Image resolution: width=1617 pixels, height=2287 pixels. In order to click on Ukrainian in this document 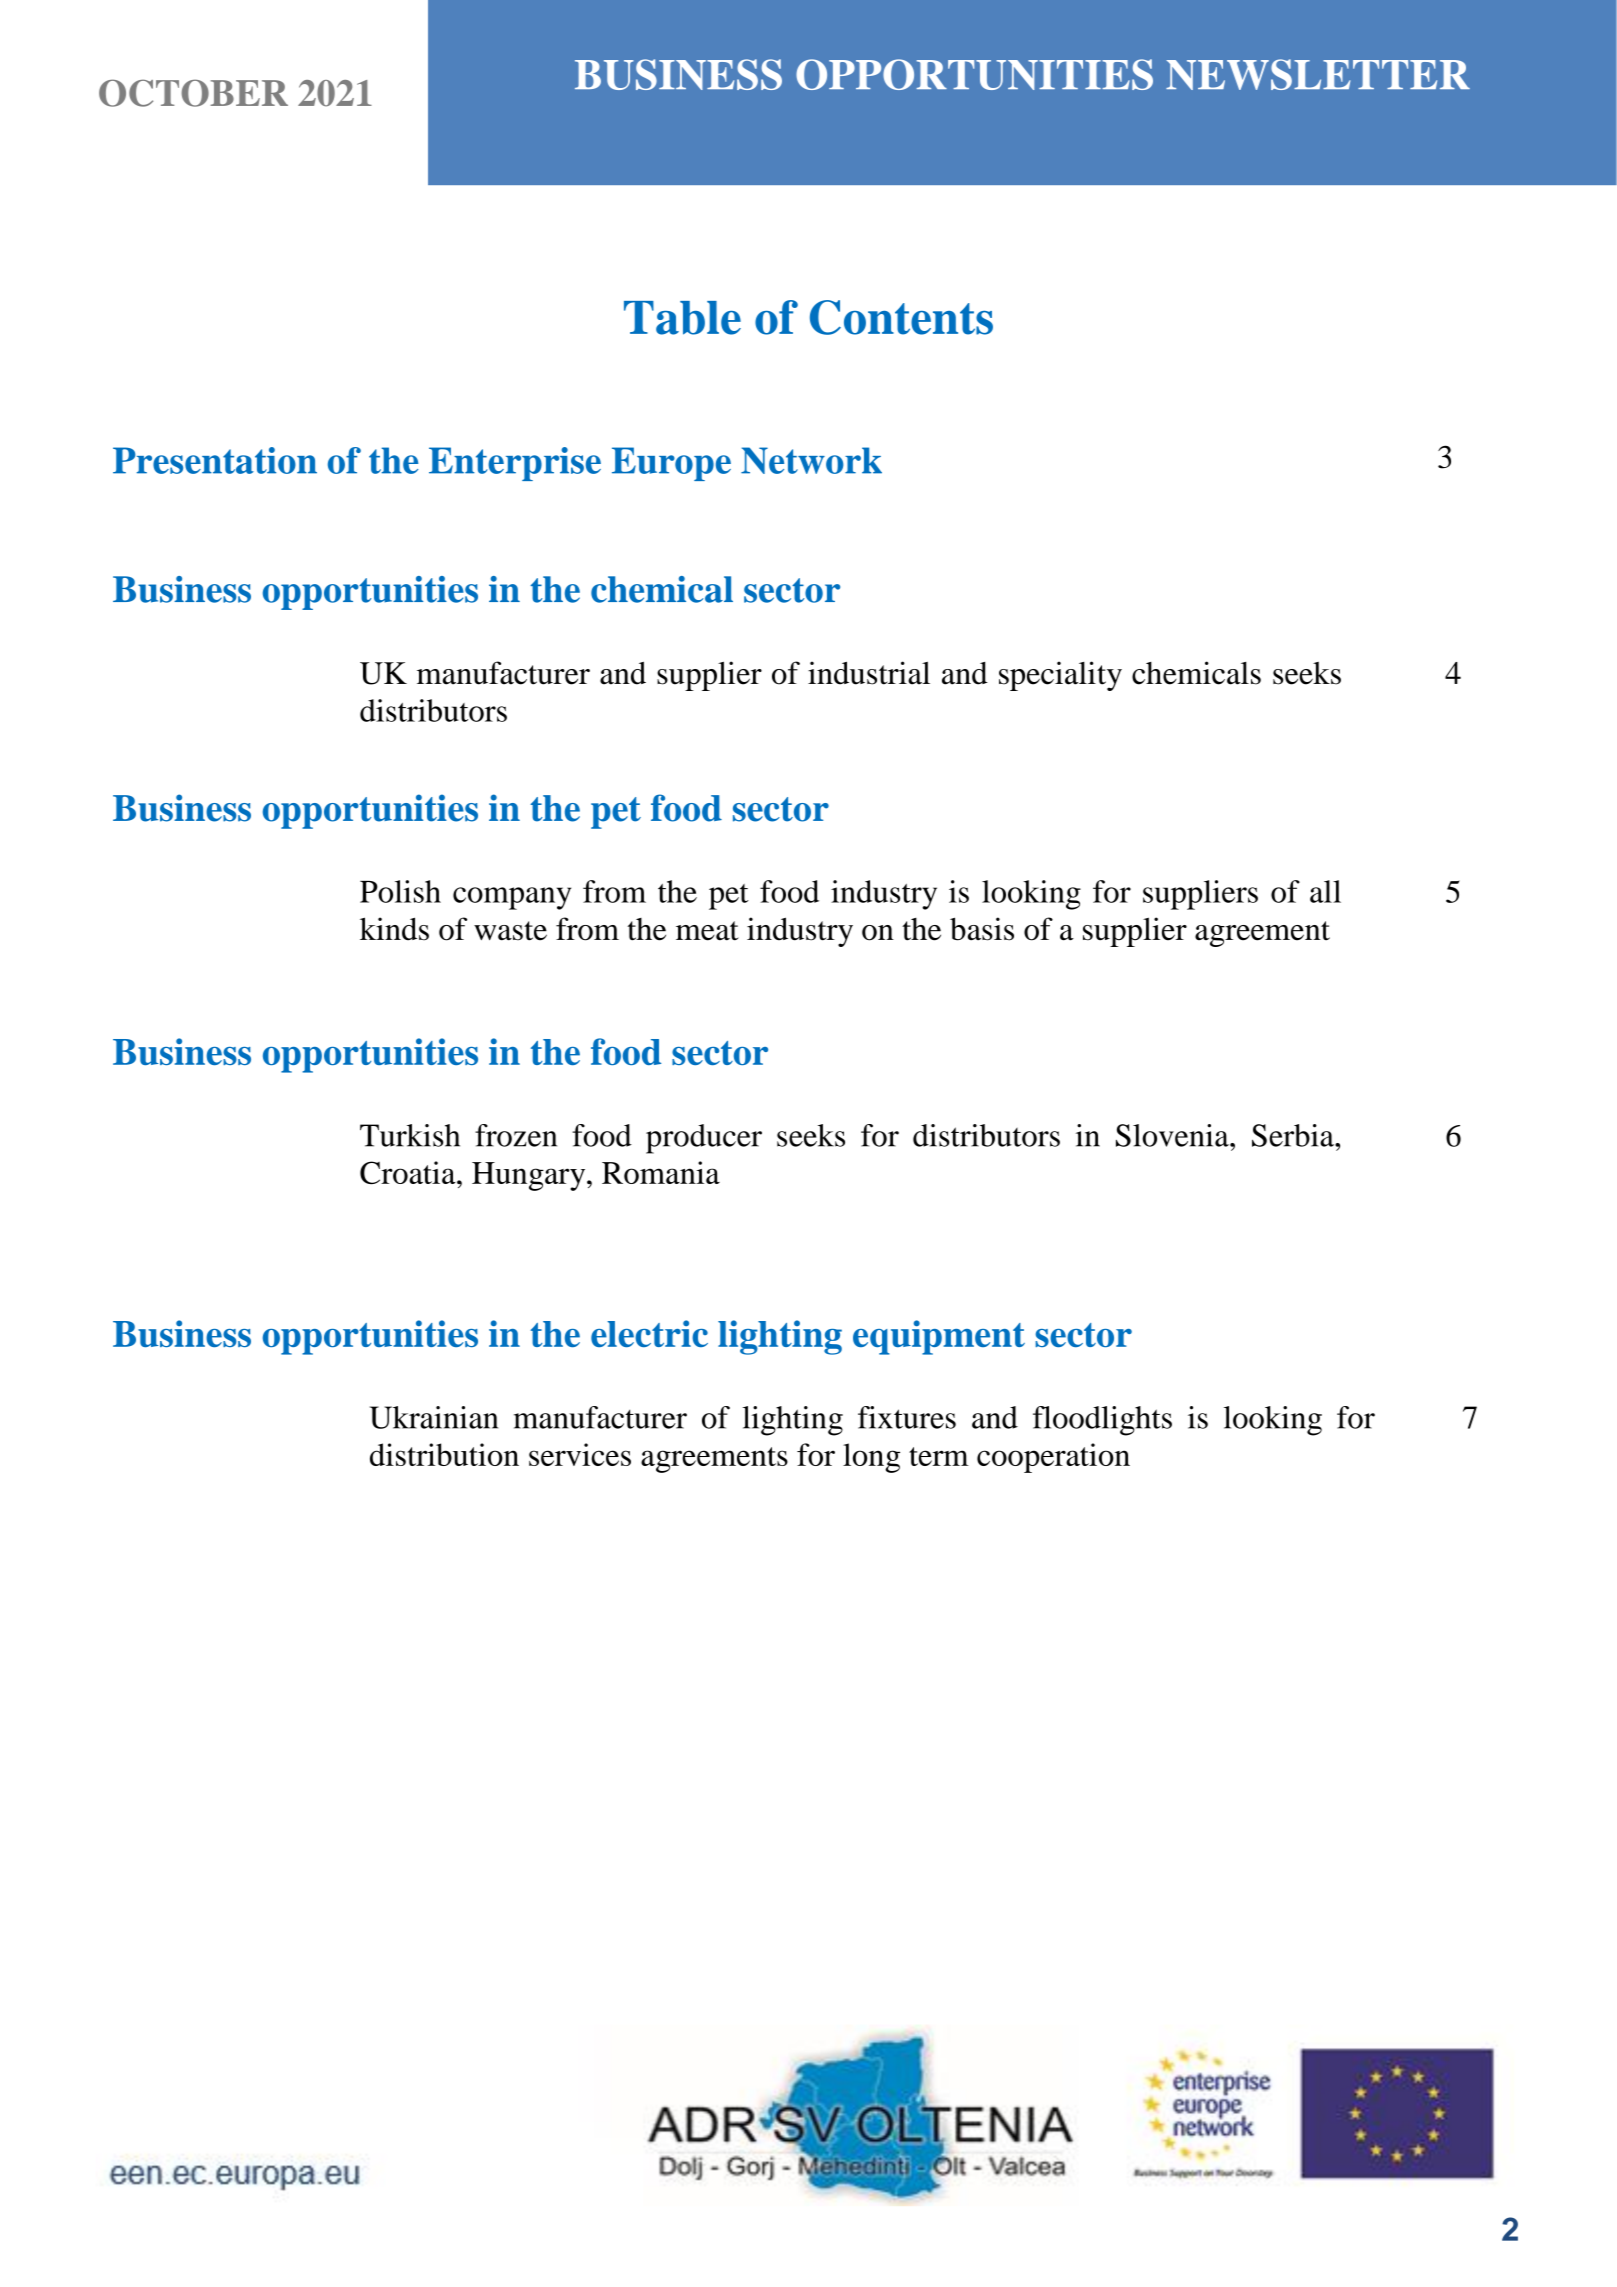, I will do `click(434, 1417)`.
